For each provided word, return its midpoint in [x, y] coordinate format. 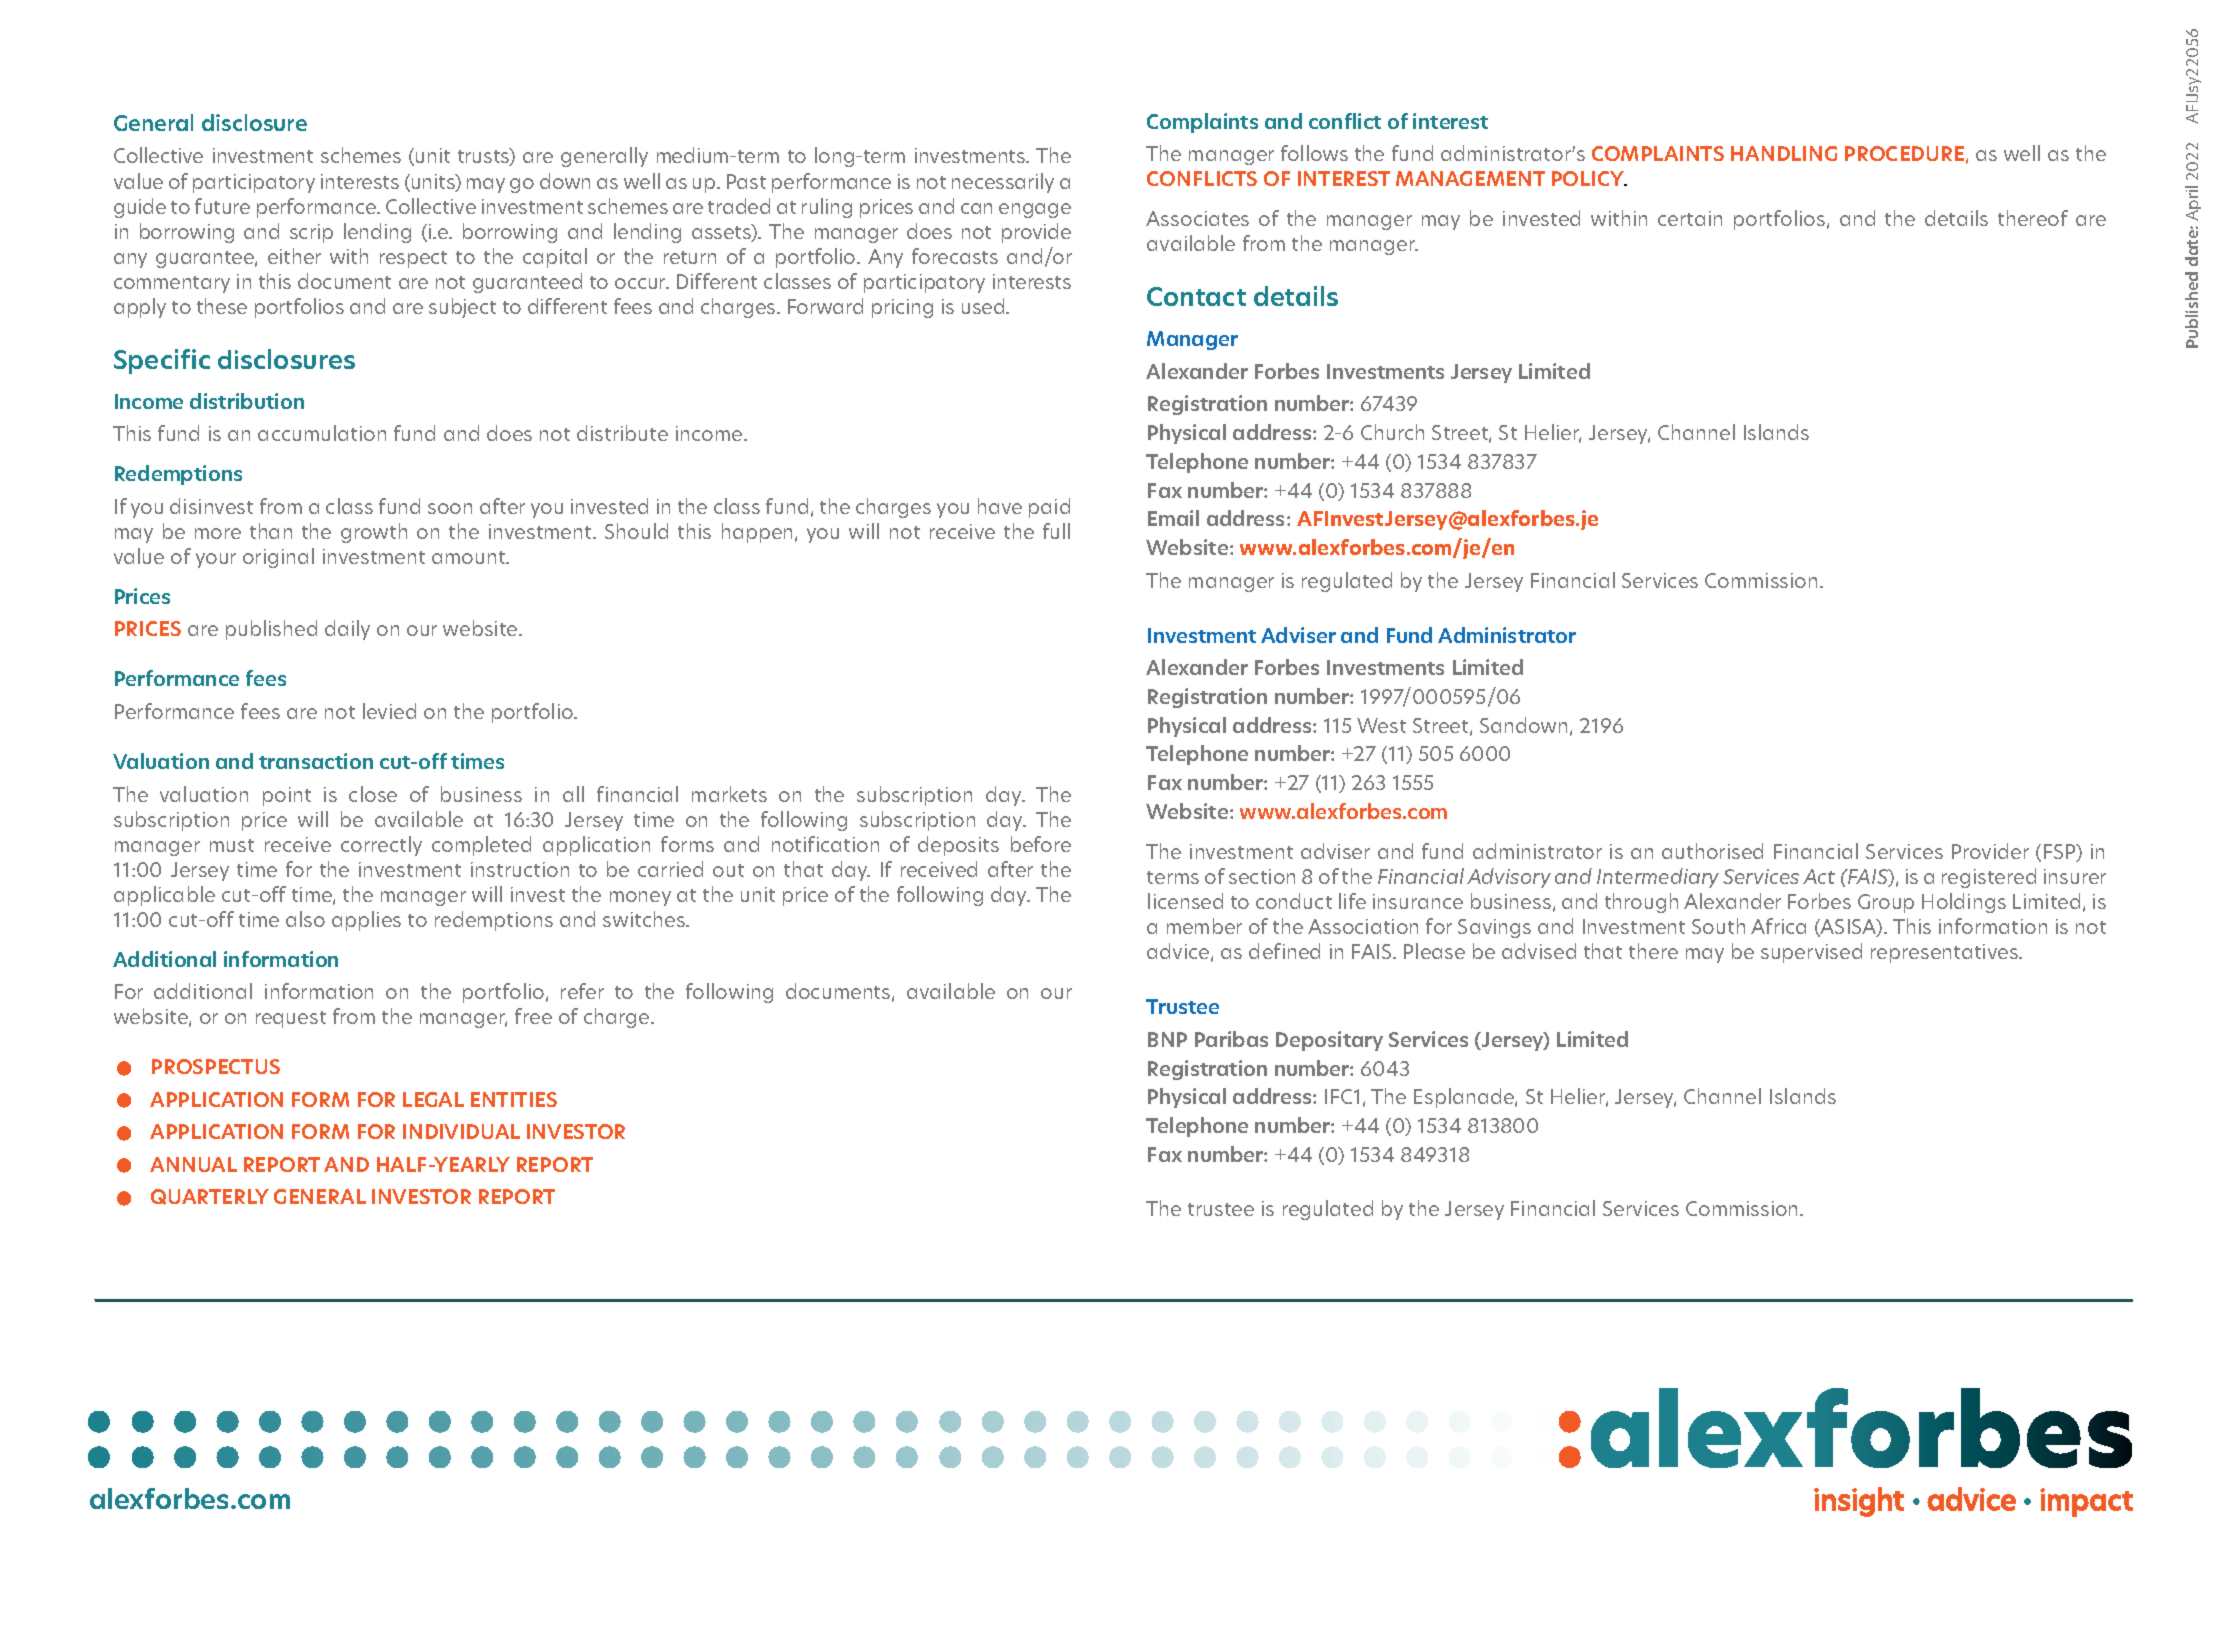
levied [389, 711]
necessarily [1003, 183]
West [1381, 725]
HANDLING [1784, 153]
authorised [1712, 851]
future [222, 206]
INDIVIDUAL [461, 1131]
